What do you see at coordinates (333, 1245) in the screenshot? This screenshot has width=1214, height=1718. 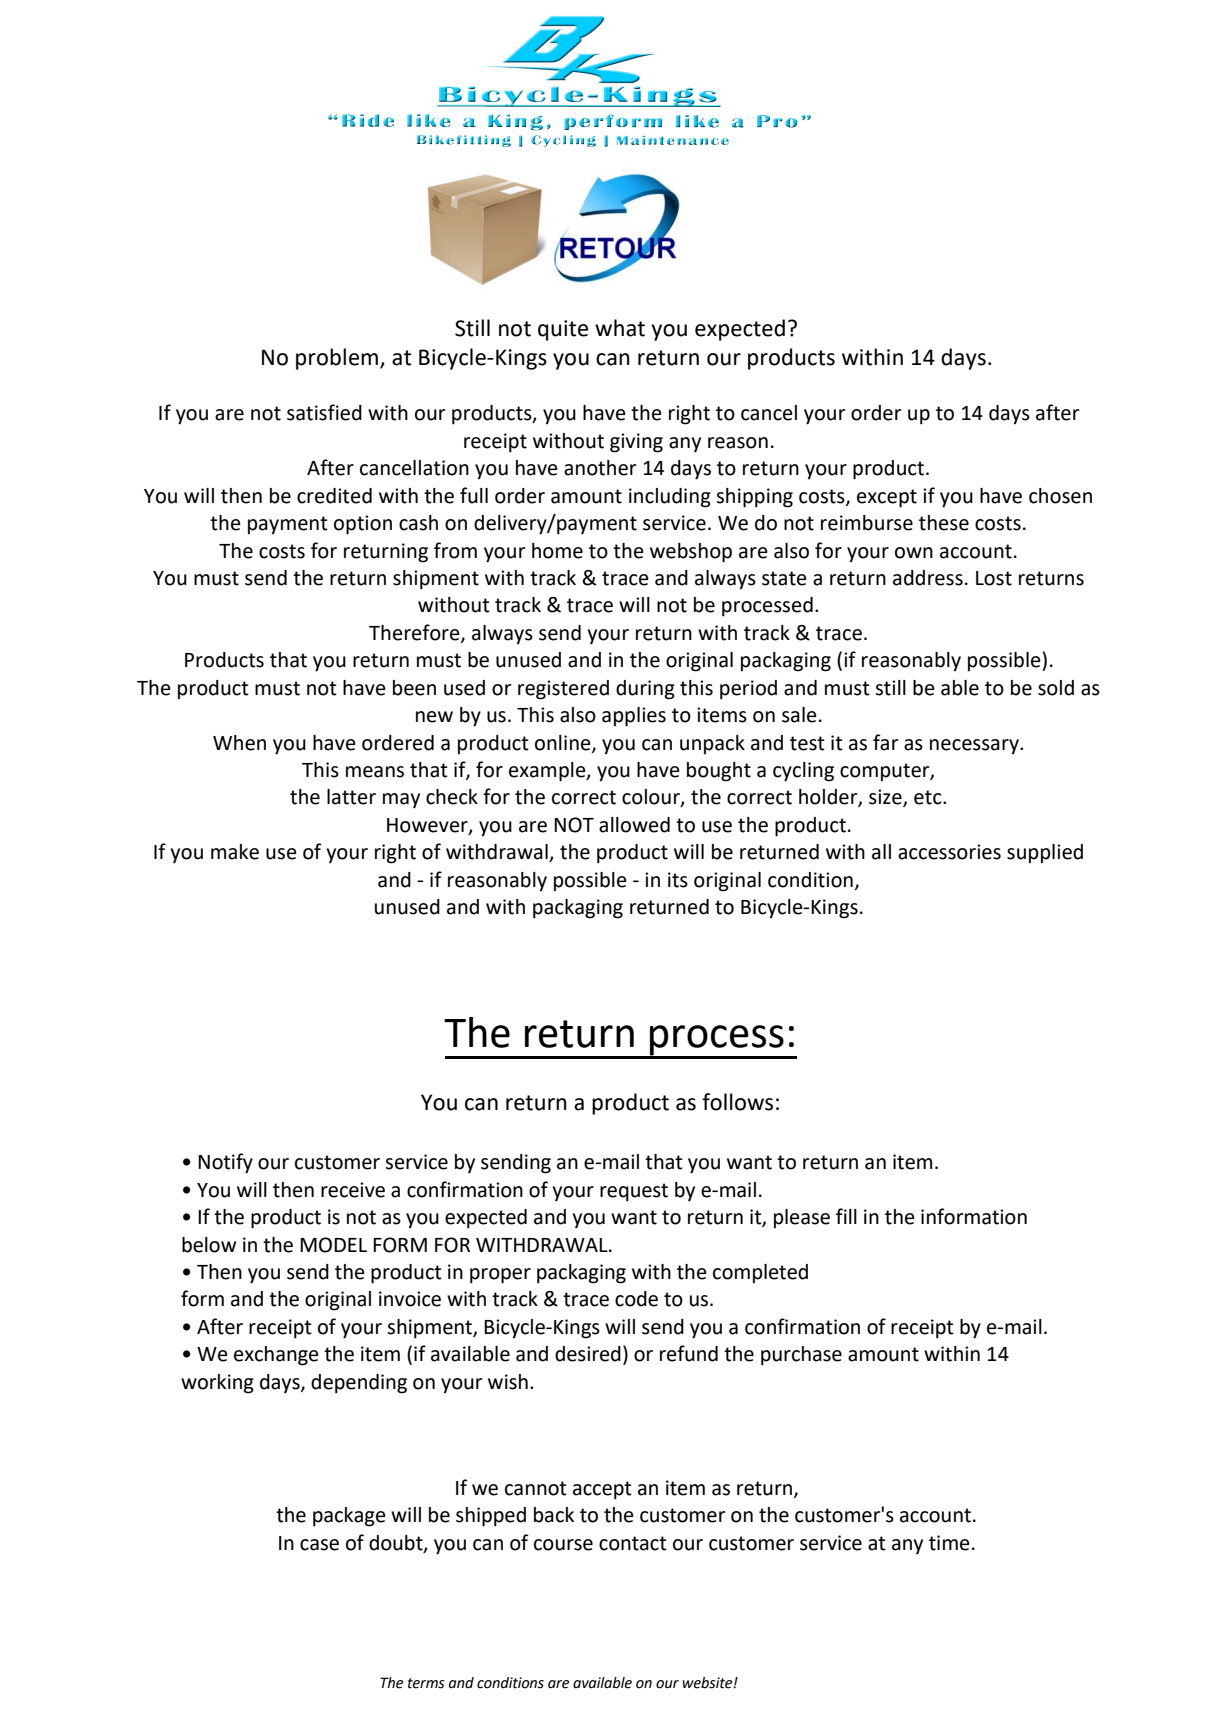 I see `MODEL` at bounding box center [333, 1245].
